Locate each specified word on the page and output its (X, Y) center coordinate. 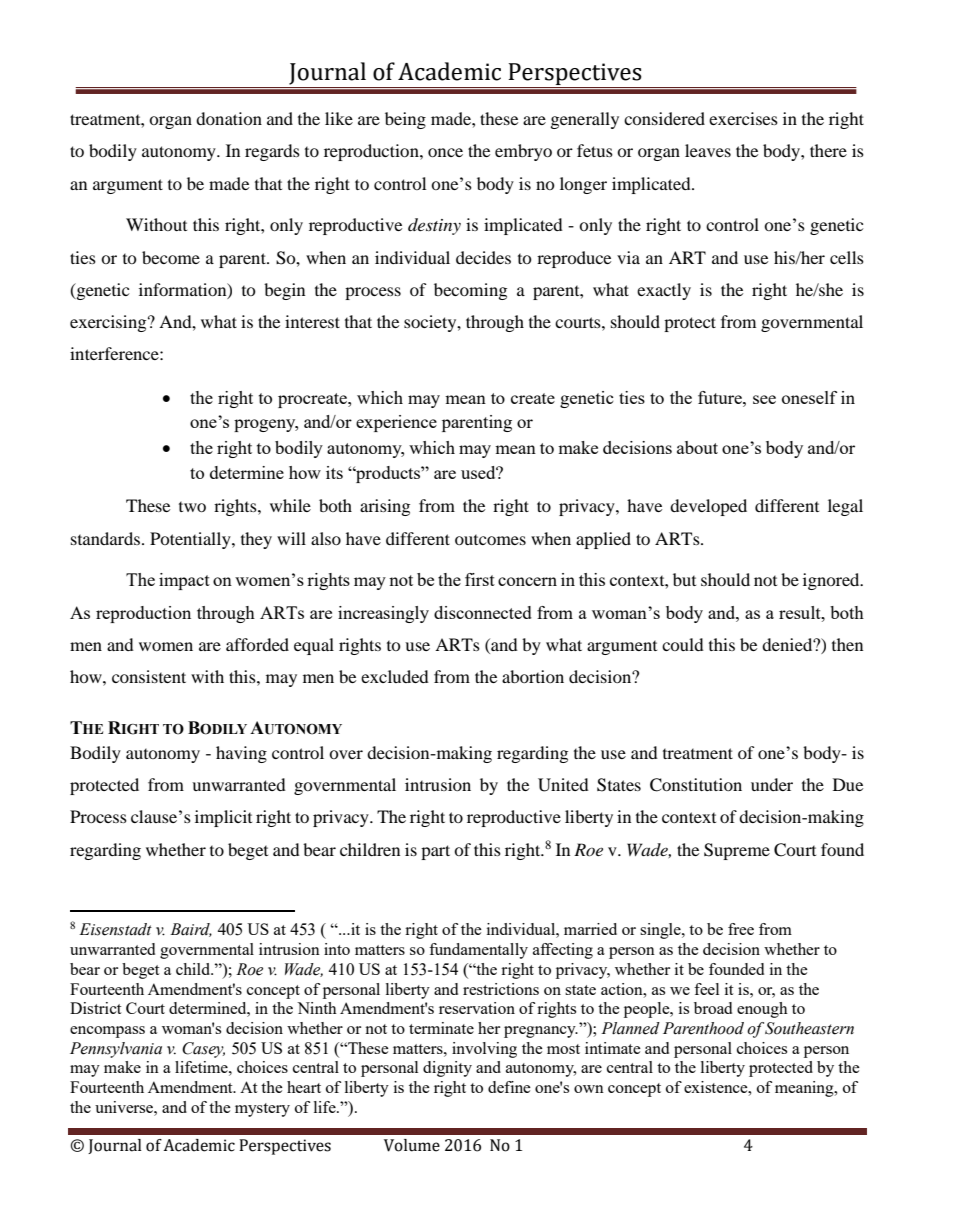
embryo (523, 152)
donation (229, 118)
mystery (262, 1110)
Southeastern (809, 1028)
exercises (743, 118)
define (509, 1087)
